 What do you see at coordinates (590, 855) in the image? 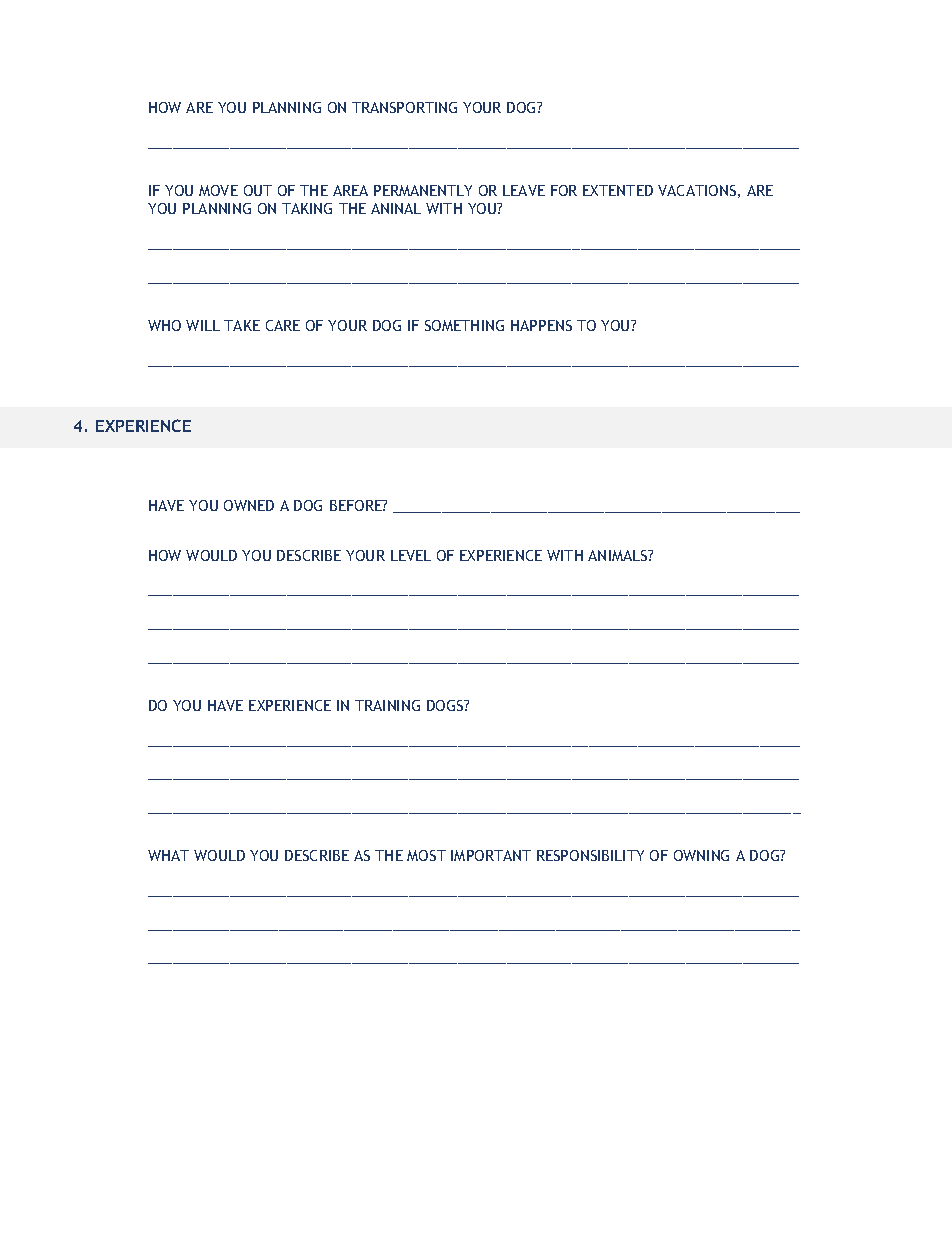
I see `RESPONSIBILITY` at bounding box center [590, 855].
